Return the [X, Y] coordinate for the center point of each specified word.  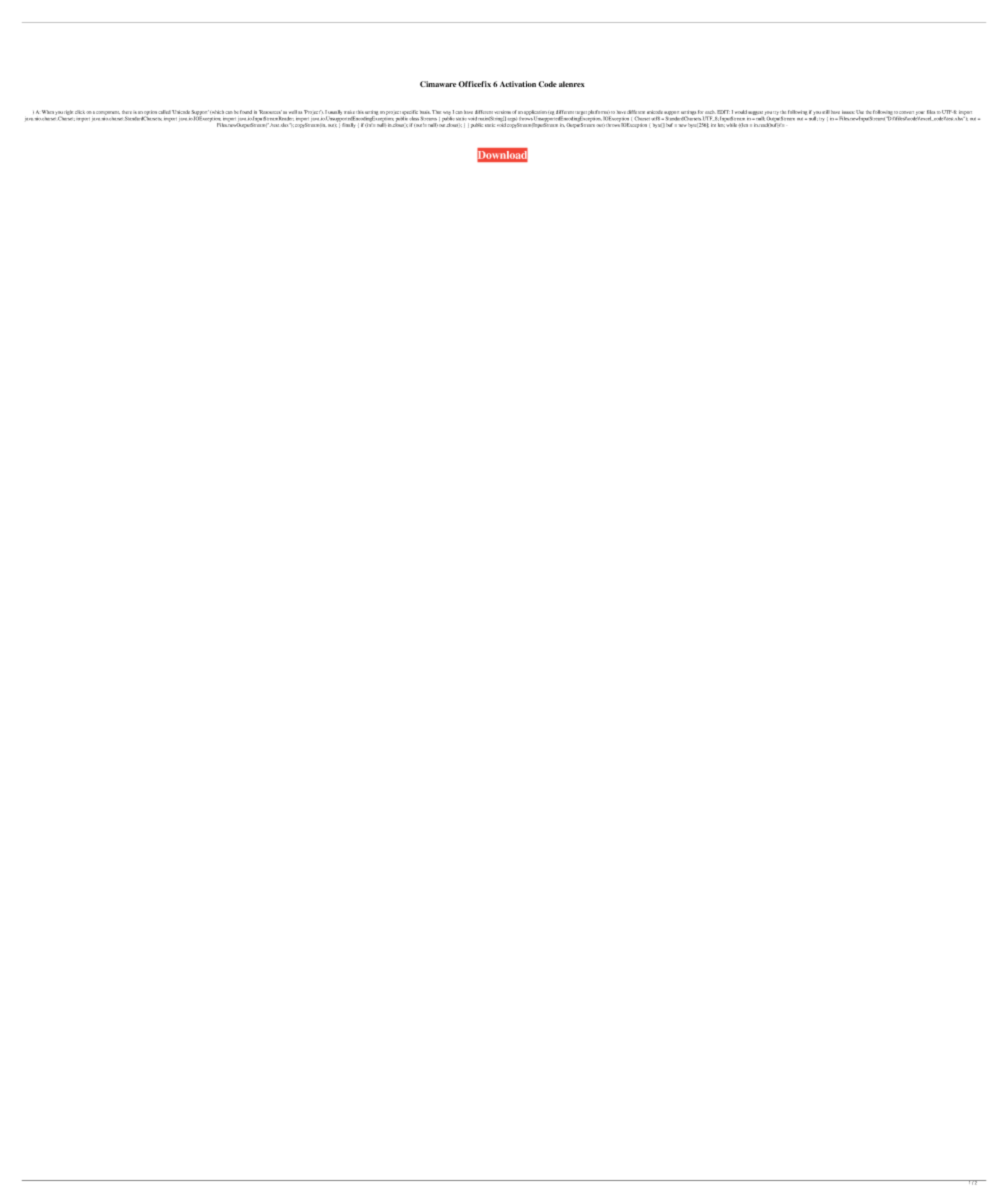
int [713, 125]
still [826, 112]
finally [348, 125]
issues [848, 112]
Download [502, 155]
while [732, 125]
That [436, 112]
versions [503, 112]
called [164, 112]
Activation [518, 84]
